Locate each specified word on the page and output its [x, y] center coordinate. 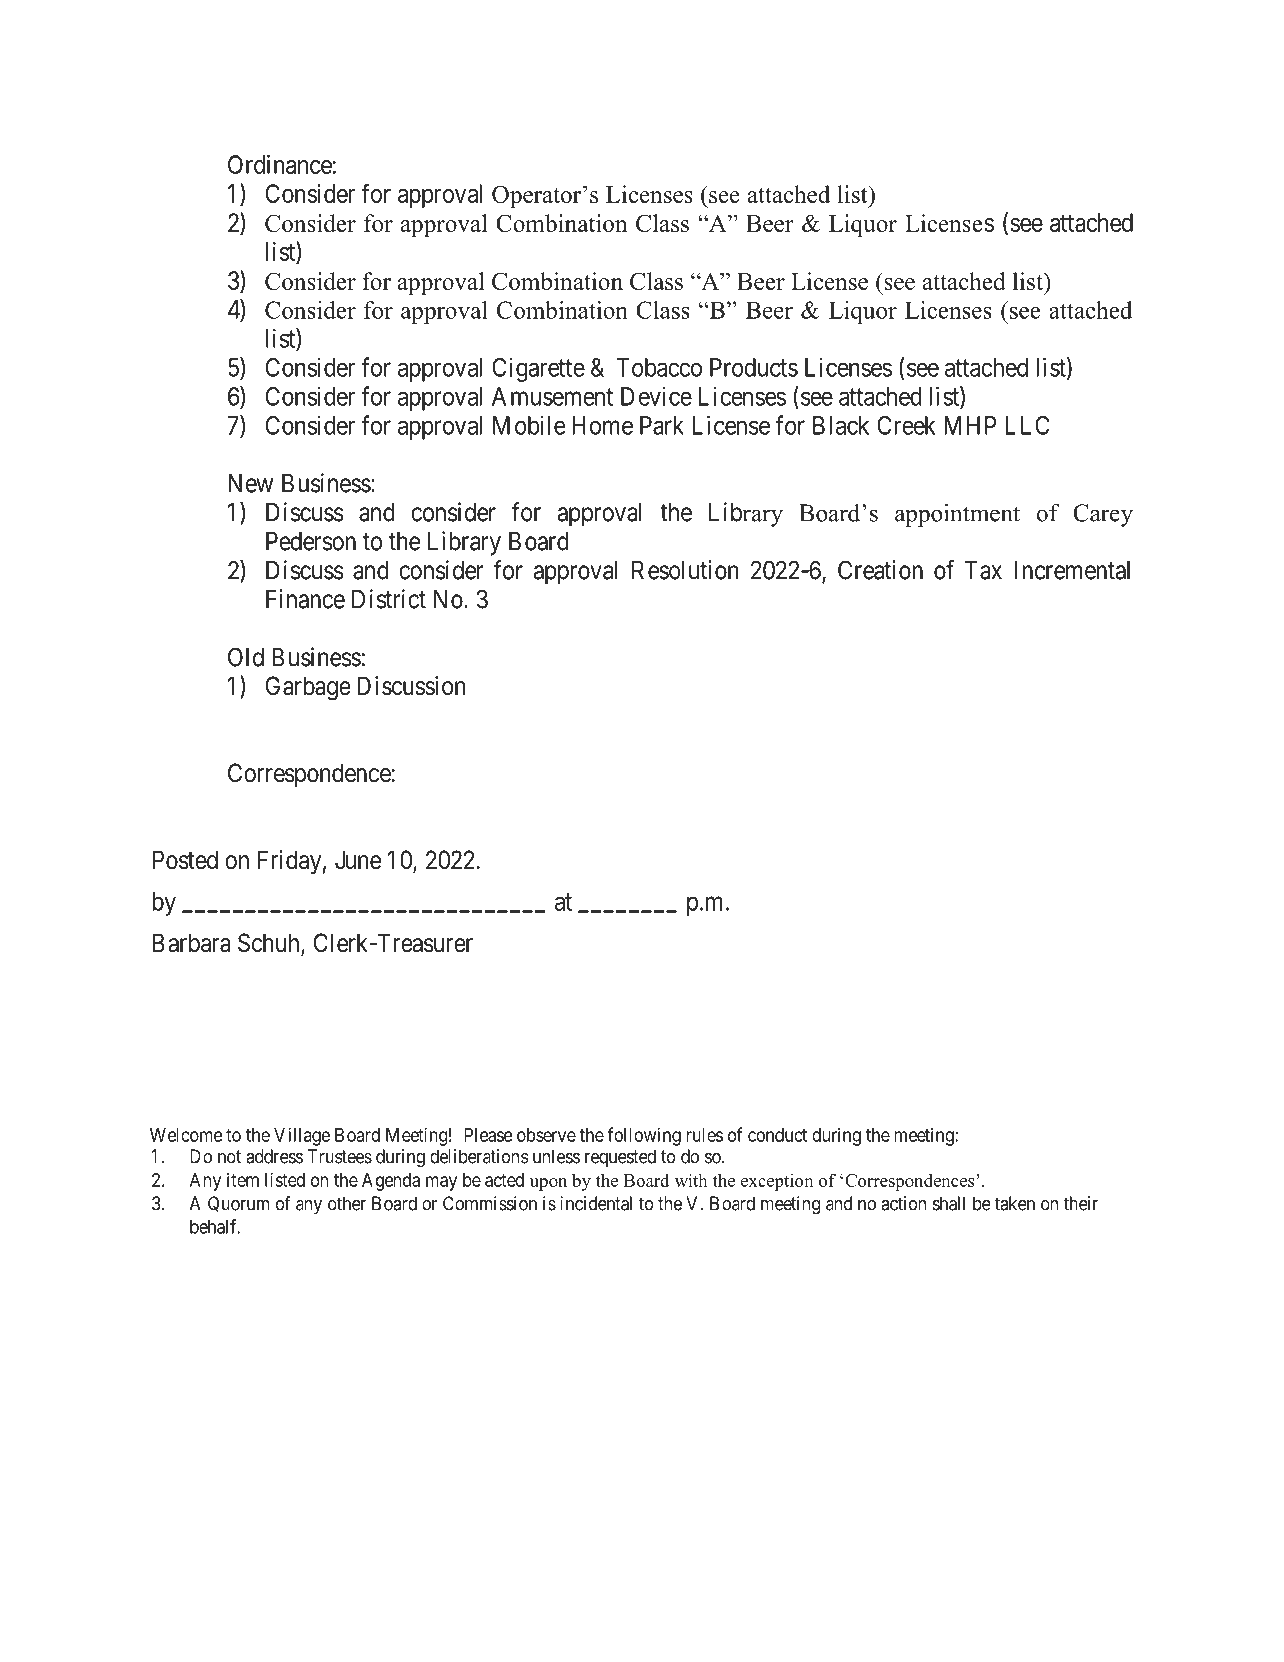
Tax [983, 570]
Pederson [311, 541]
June [358, 860]
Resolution [685, 570]
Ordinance [280, 164]
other [347, 1203]
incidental [596, 1203]
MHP [970, 425]
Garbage [308, 688]
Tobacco [659, 367]
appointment [957, 515]
